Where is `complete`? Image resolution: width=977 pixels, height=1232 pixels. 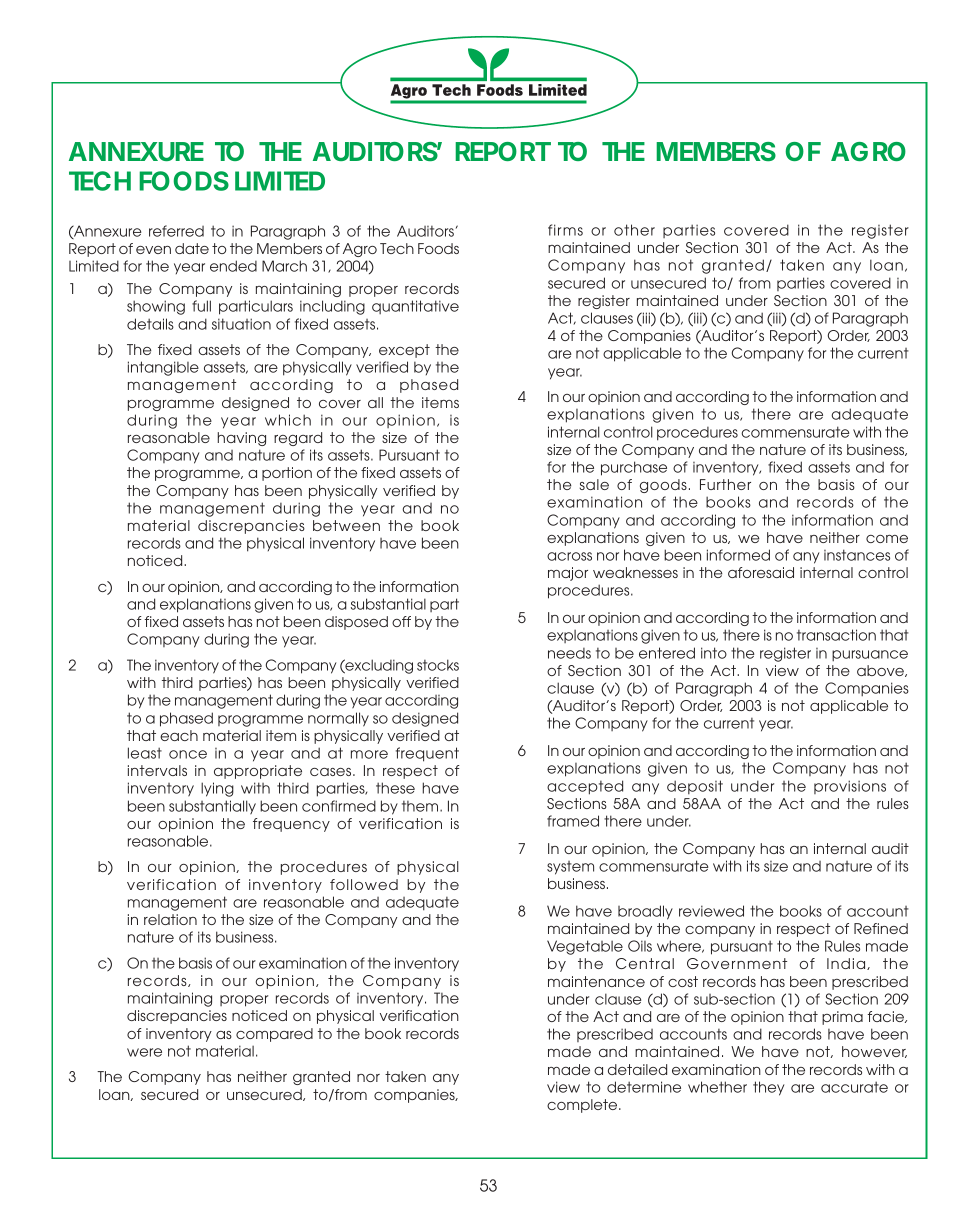
complete is located at coordinates (583, 1106).
